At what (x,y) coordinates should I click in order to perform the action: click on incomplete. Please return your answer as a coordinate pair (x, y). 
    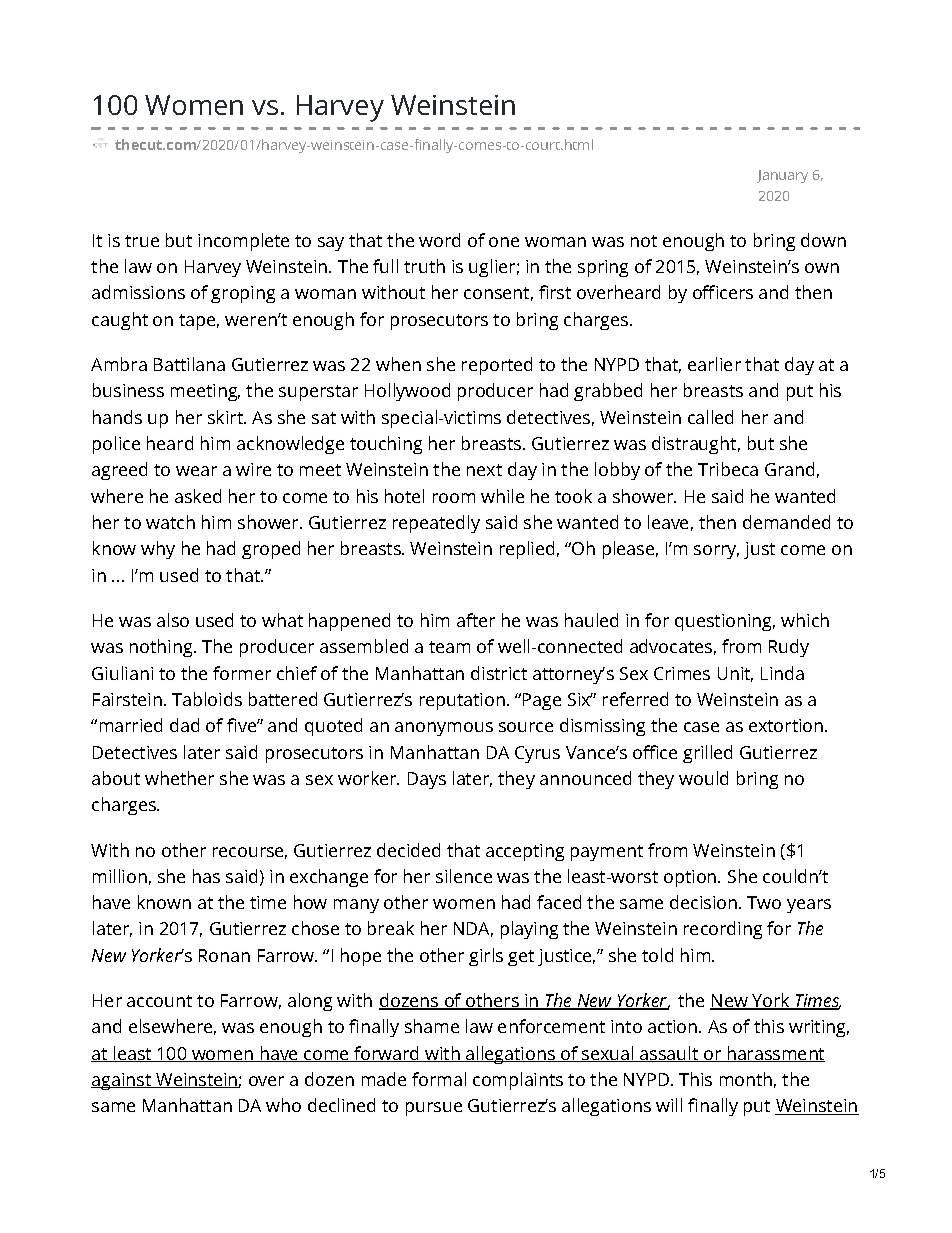
    Looking at the image, I should click on (243, 242).
